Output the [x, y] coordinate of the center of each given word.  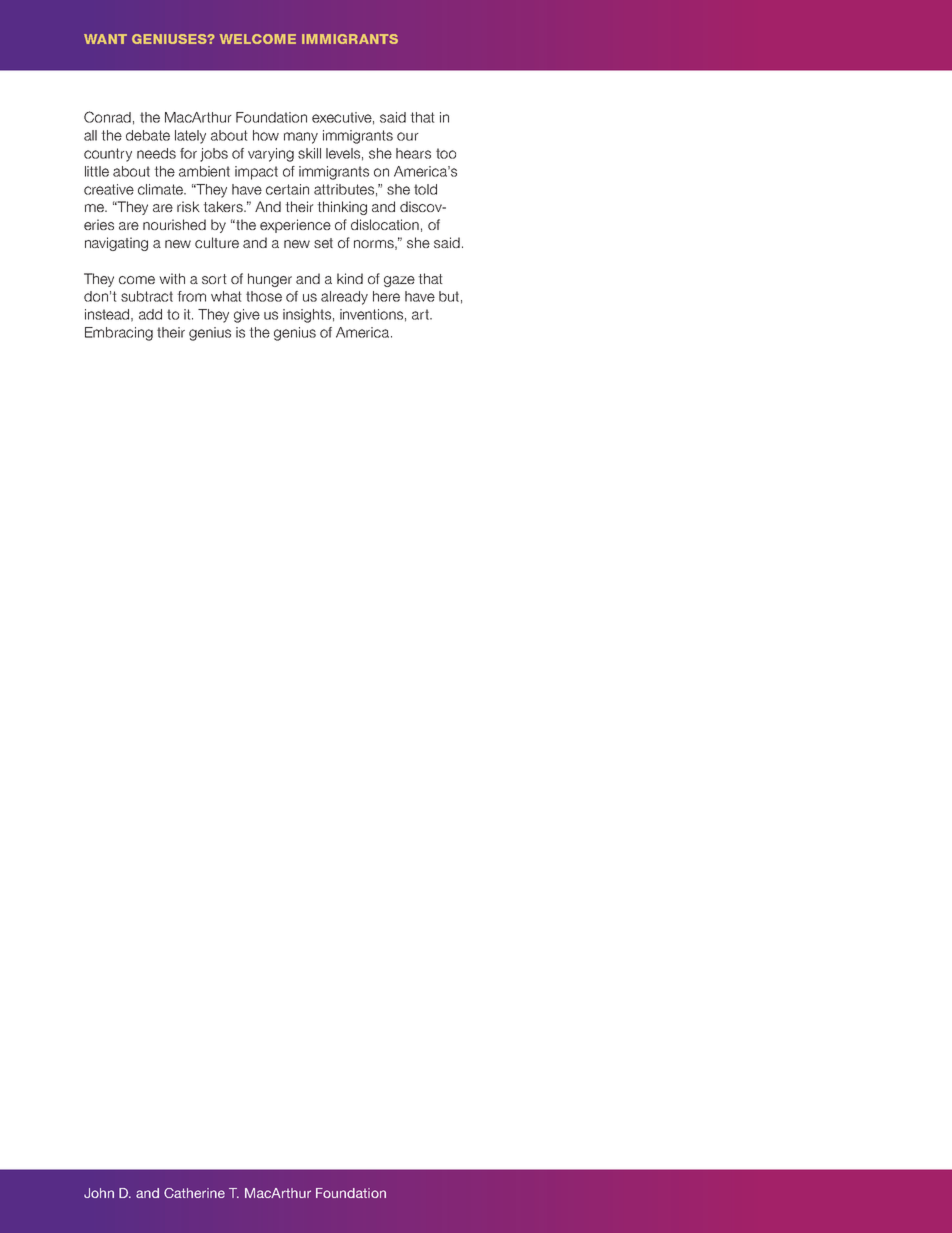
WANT [105, 39]
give [247, 316]
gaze [399, 281]
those [264, 296]
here [386, 296]
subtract [147, 296]
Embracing [119, 334]
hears [413, 153]
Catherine [194, 1193]
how [266, 135]
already [344, 298]
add [150, 314]
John [99, 1193]
